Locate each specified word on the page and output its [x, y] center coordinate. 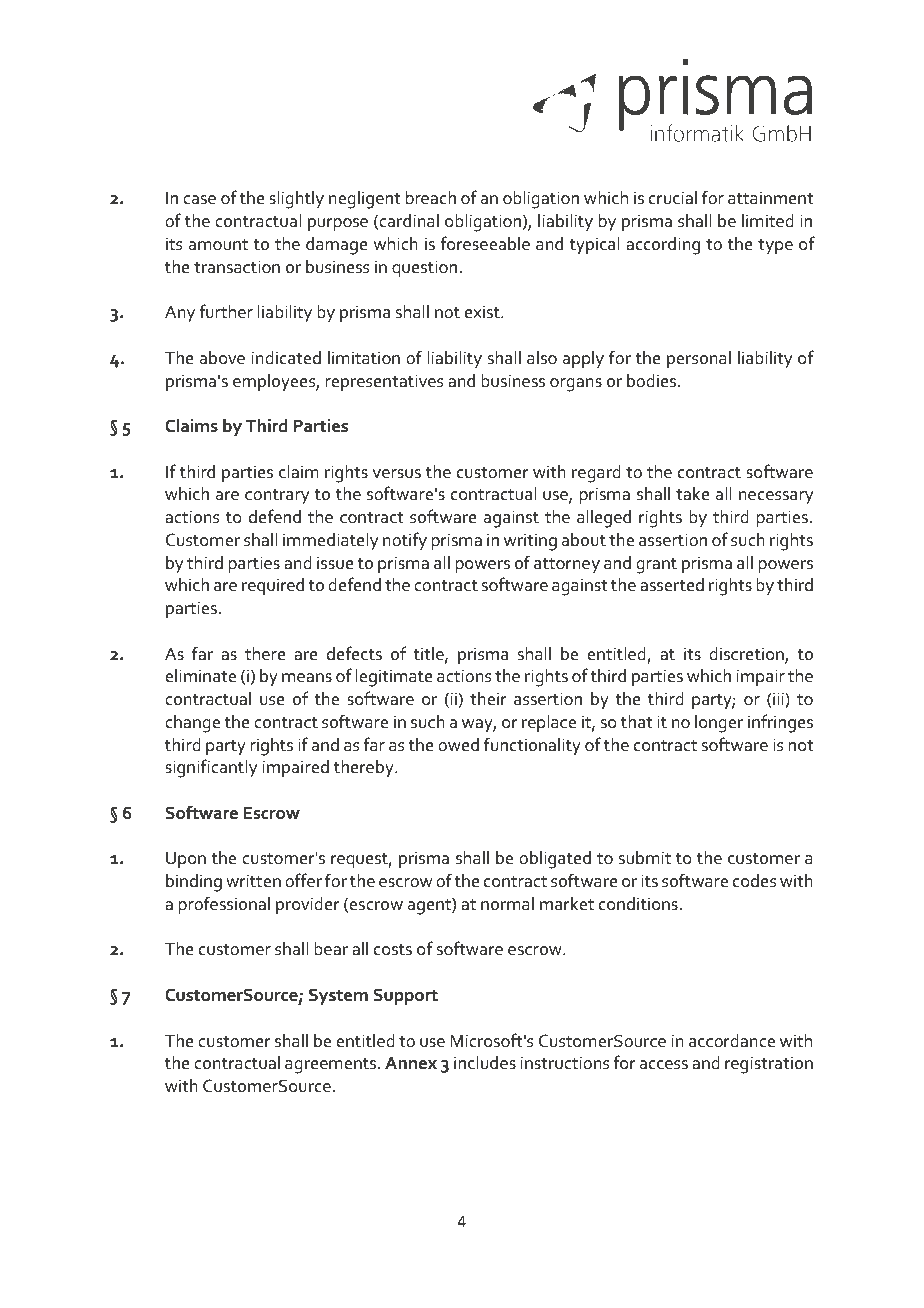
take [693, 494]
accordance [732, 1041]
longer [719, 724]
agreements [332, 1066]
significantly [211, 768]
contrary [277, 497]
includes [485, 1063]
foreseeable [485, 243]
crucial [673, 198]
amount [218, 245]
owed [458, 745]
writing [530, 542]
